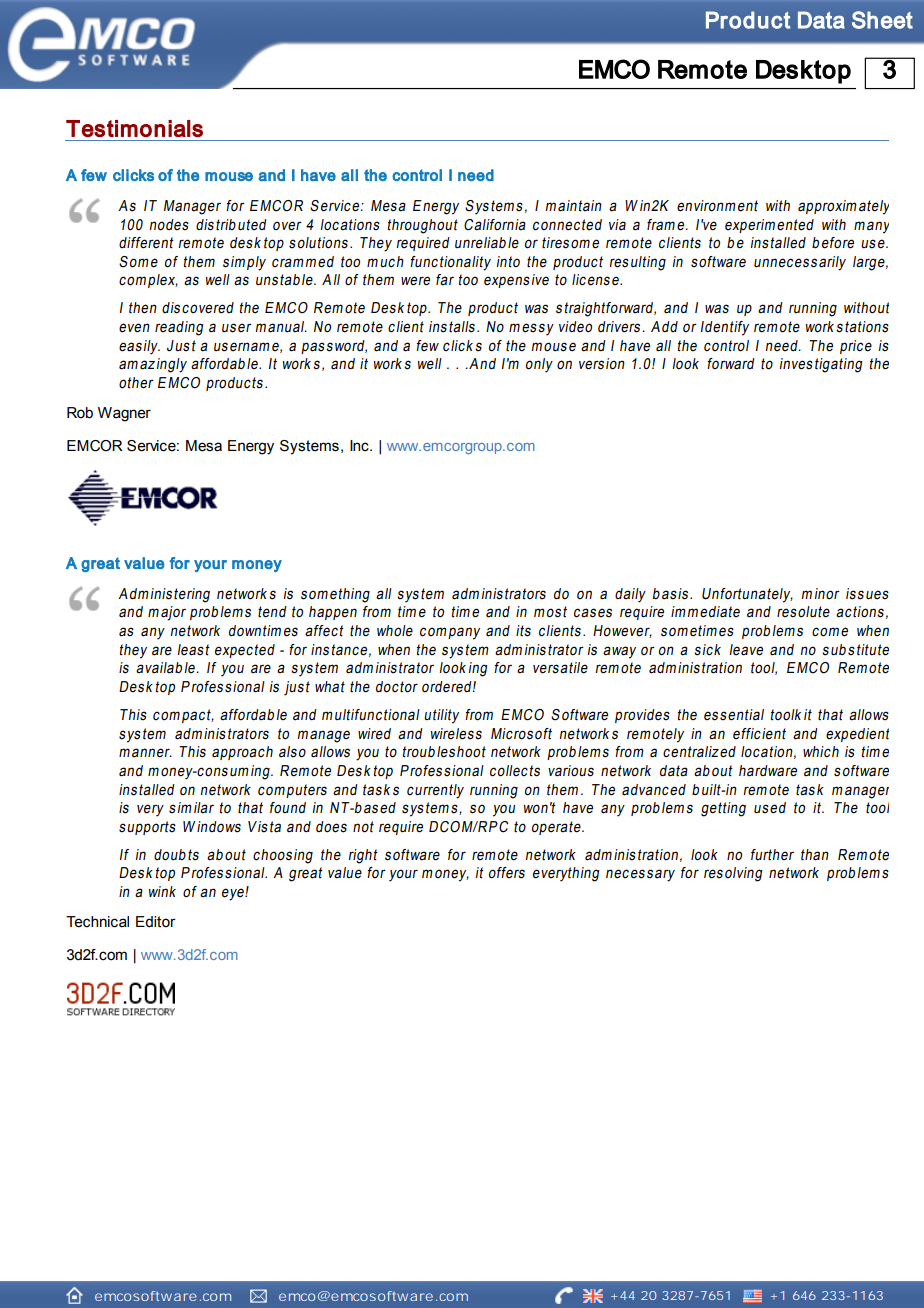 The width and height of the page is (924, 1308). I want to click on Wagner, so click(124, 414).
